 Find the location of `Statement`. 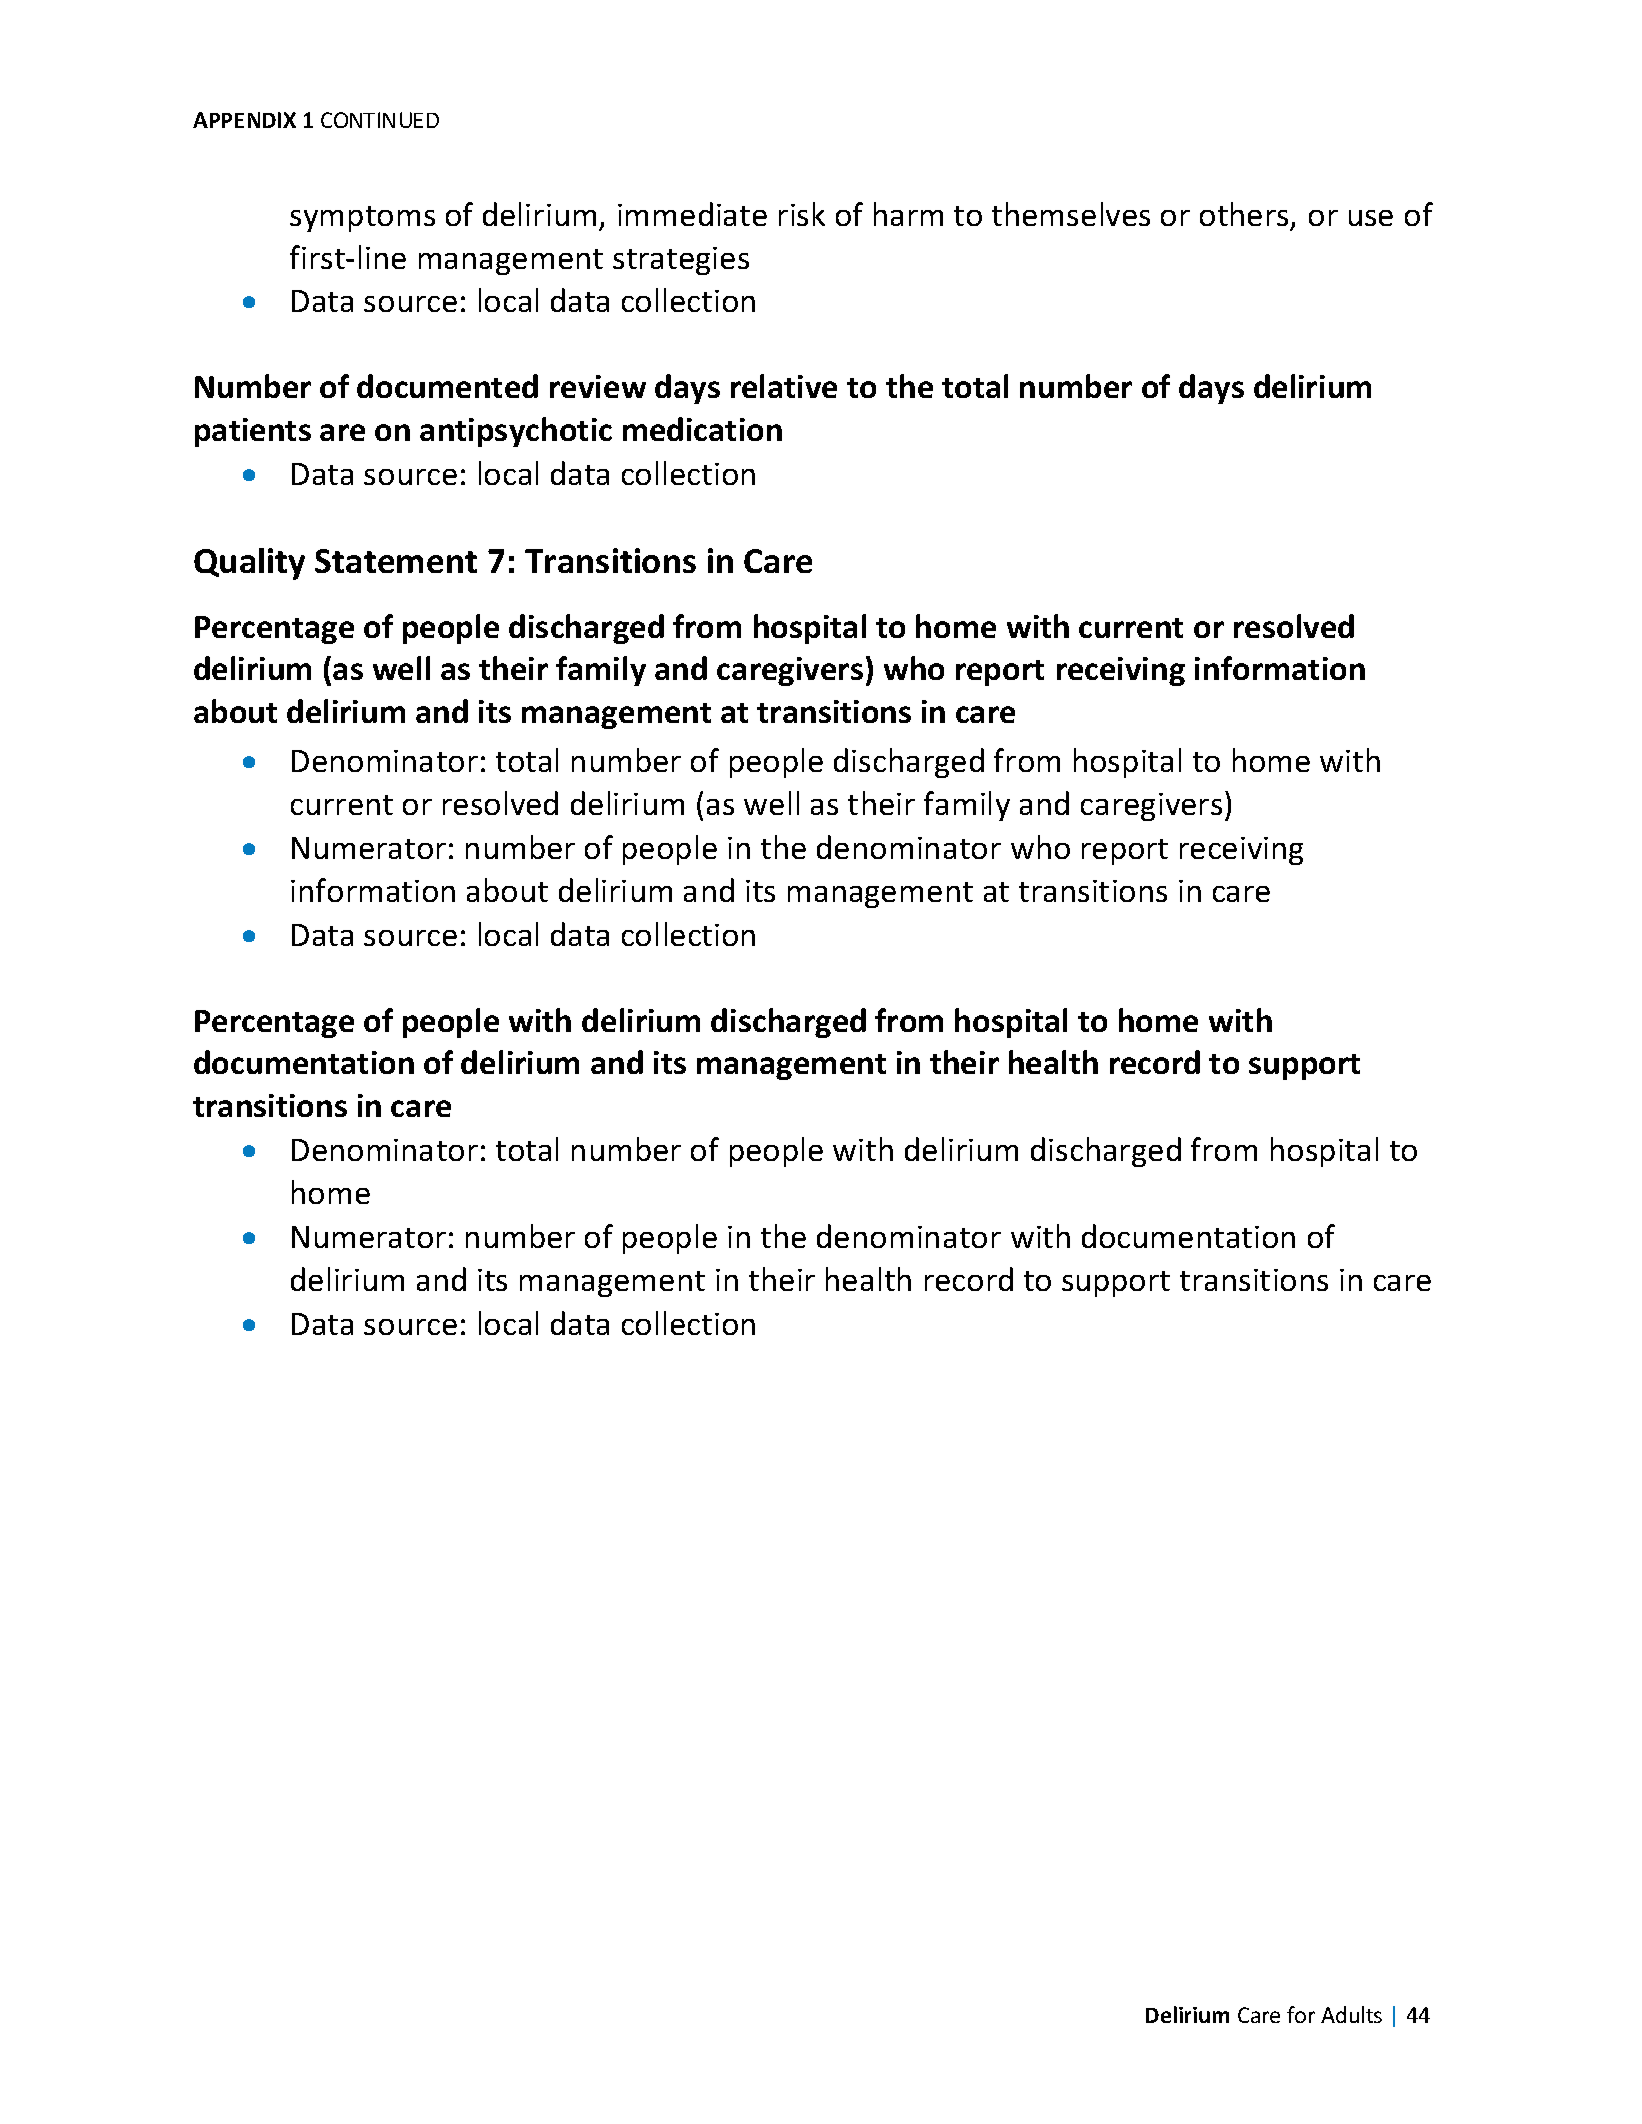

Statement is located at coordinates (396, 561).
